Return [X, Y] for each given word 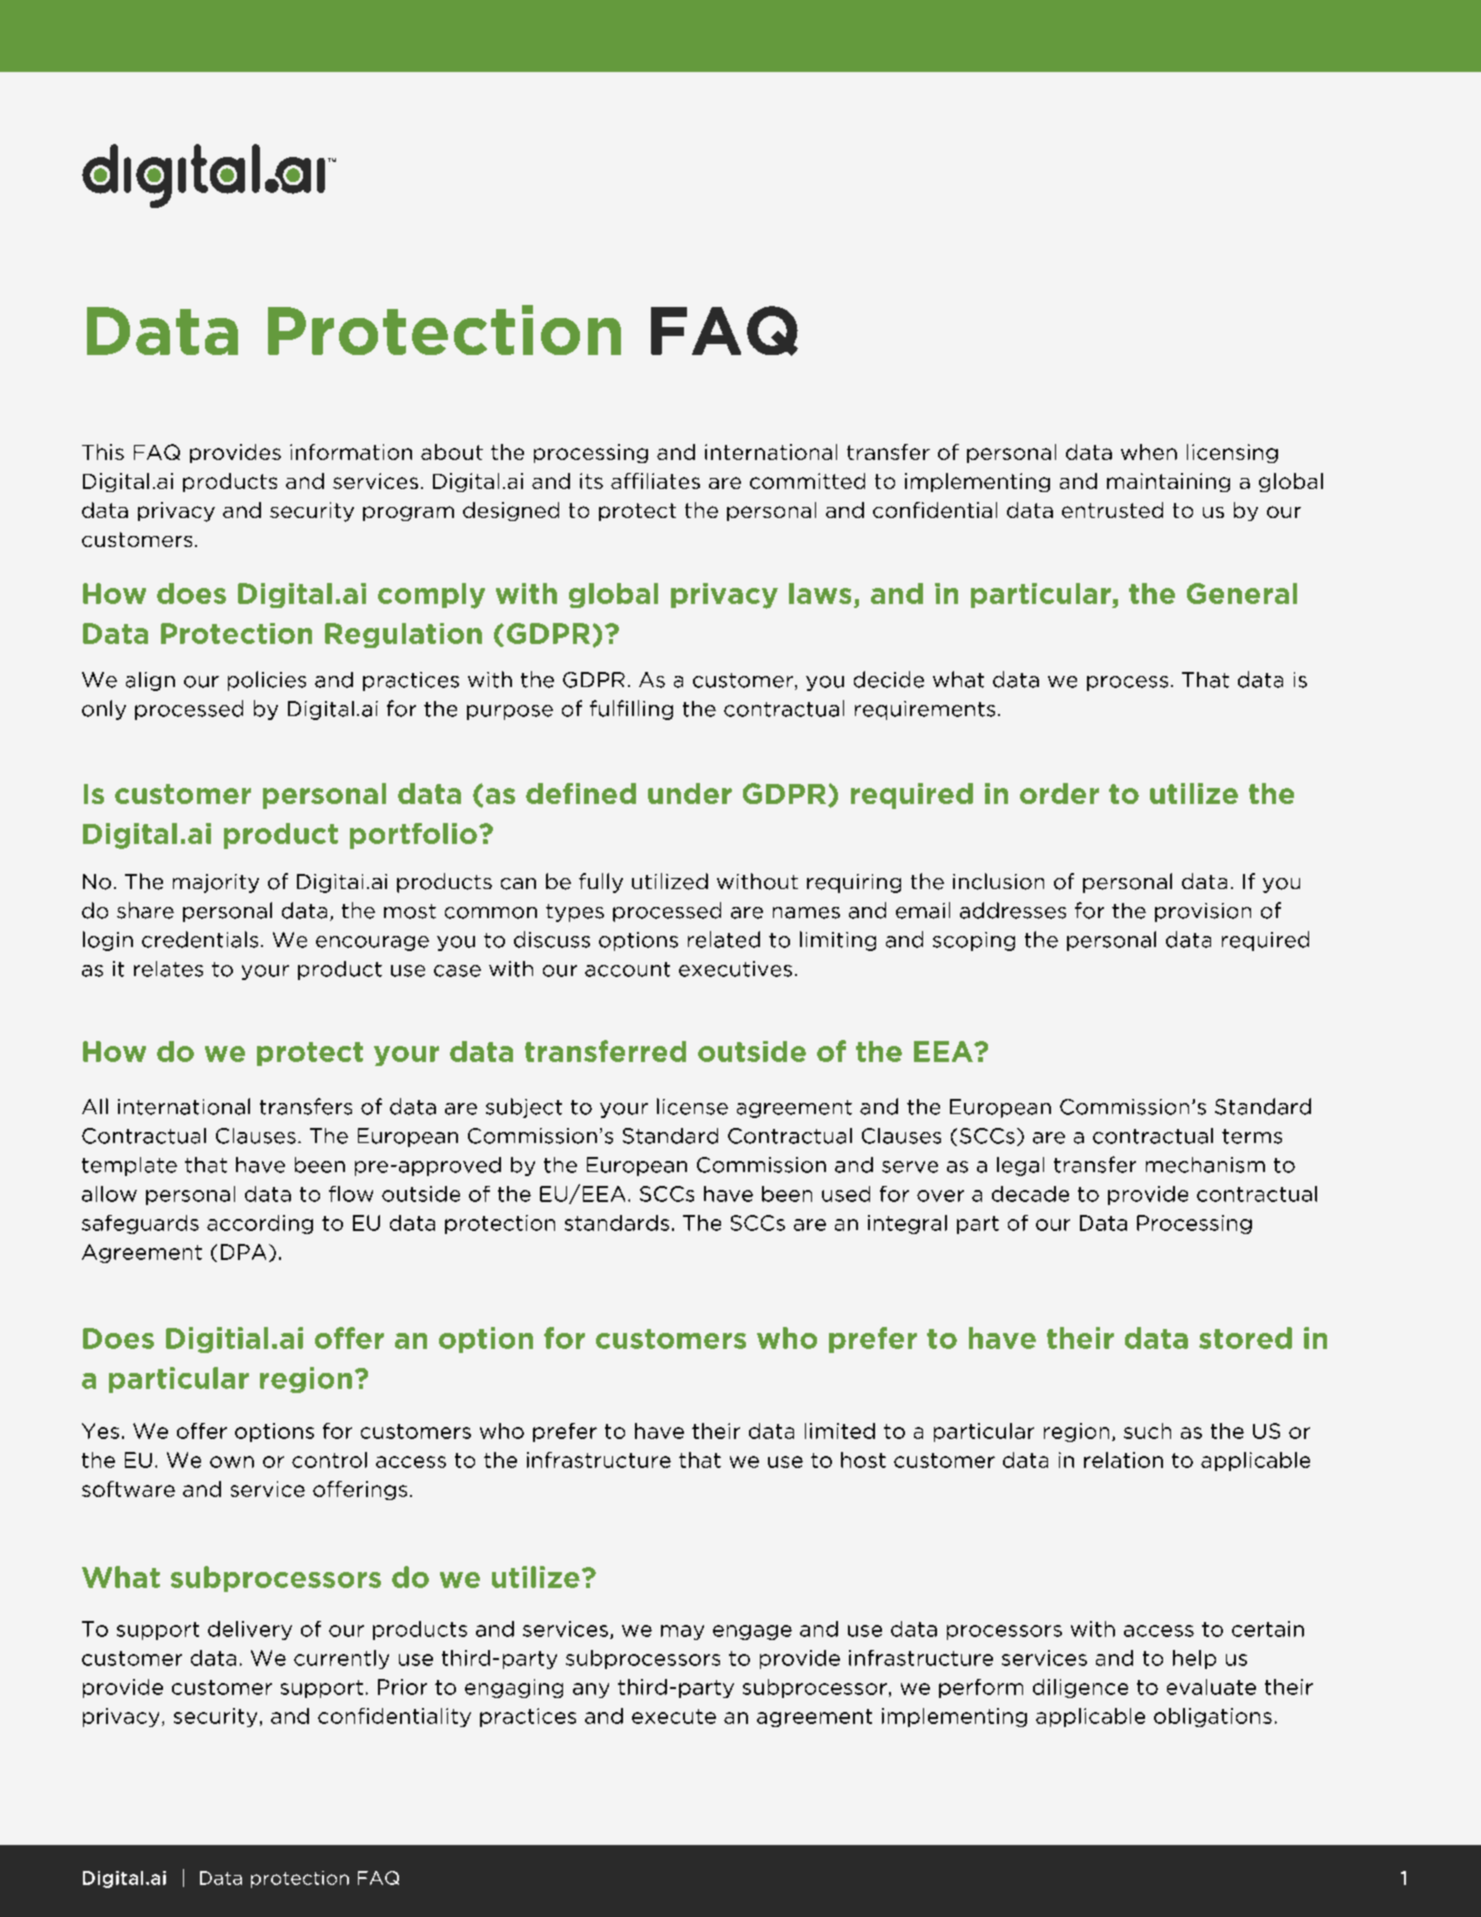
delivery [250, 1630]
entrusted [1112, 510]
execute [674, 1716]
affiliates [655, 481]
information [351, 452]
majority [216, 883]
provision [1203, 912]
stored [1245, 1338]
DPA [243, 1252]
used [846, 1194]
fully [601, 883]
